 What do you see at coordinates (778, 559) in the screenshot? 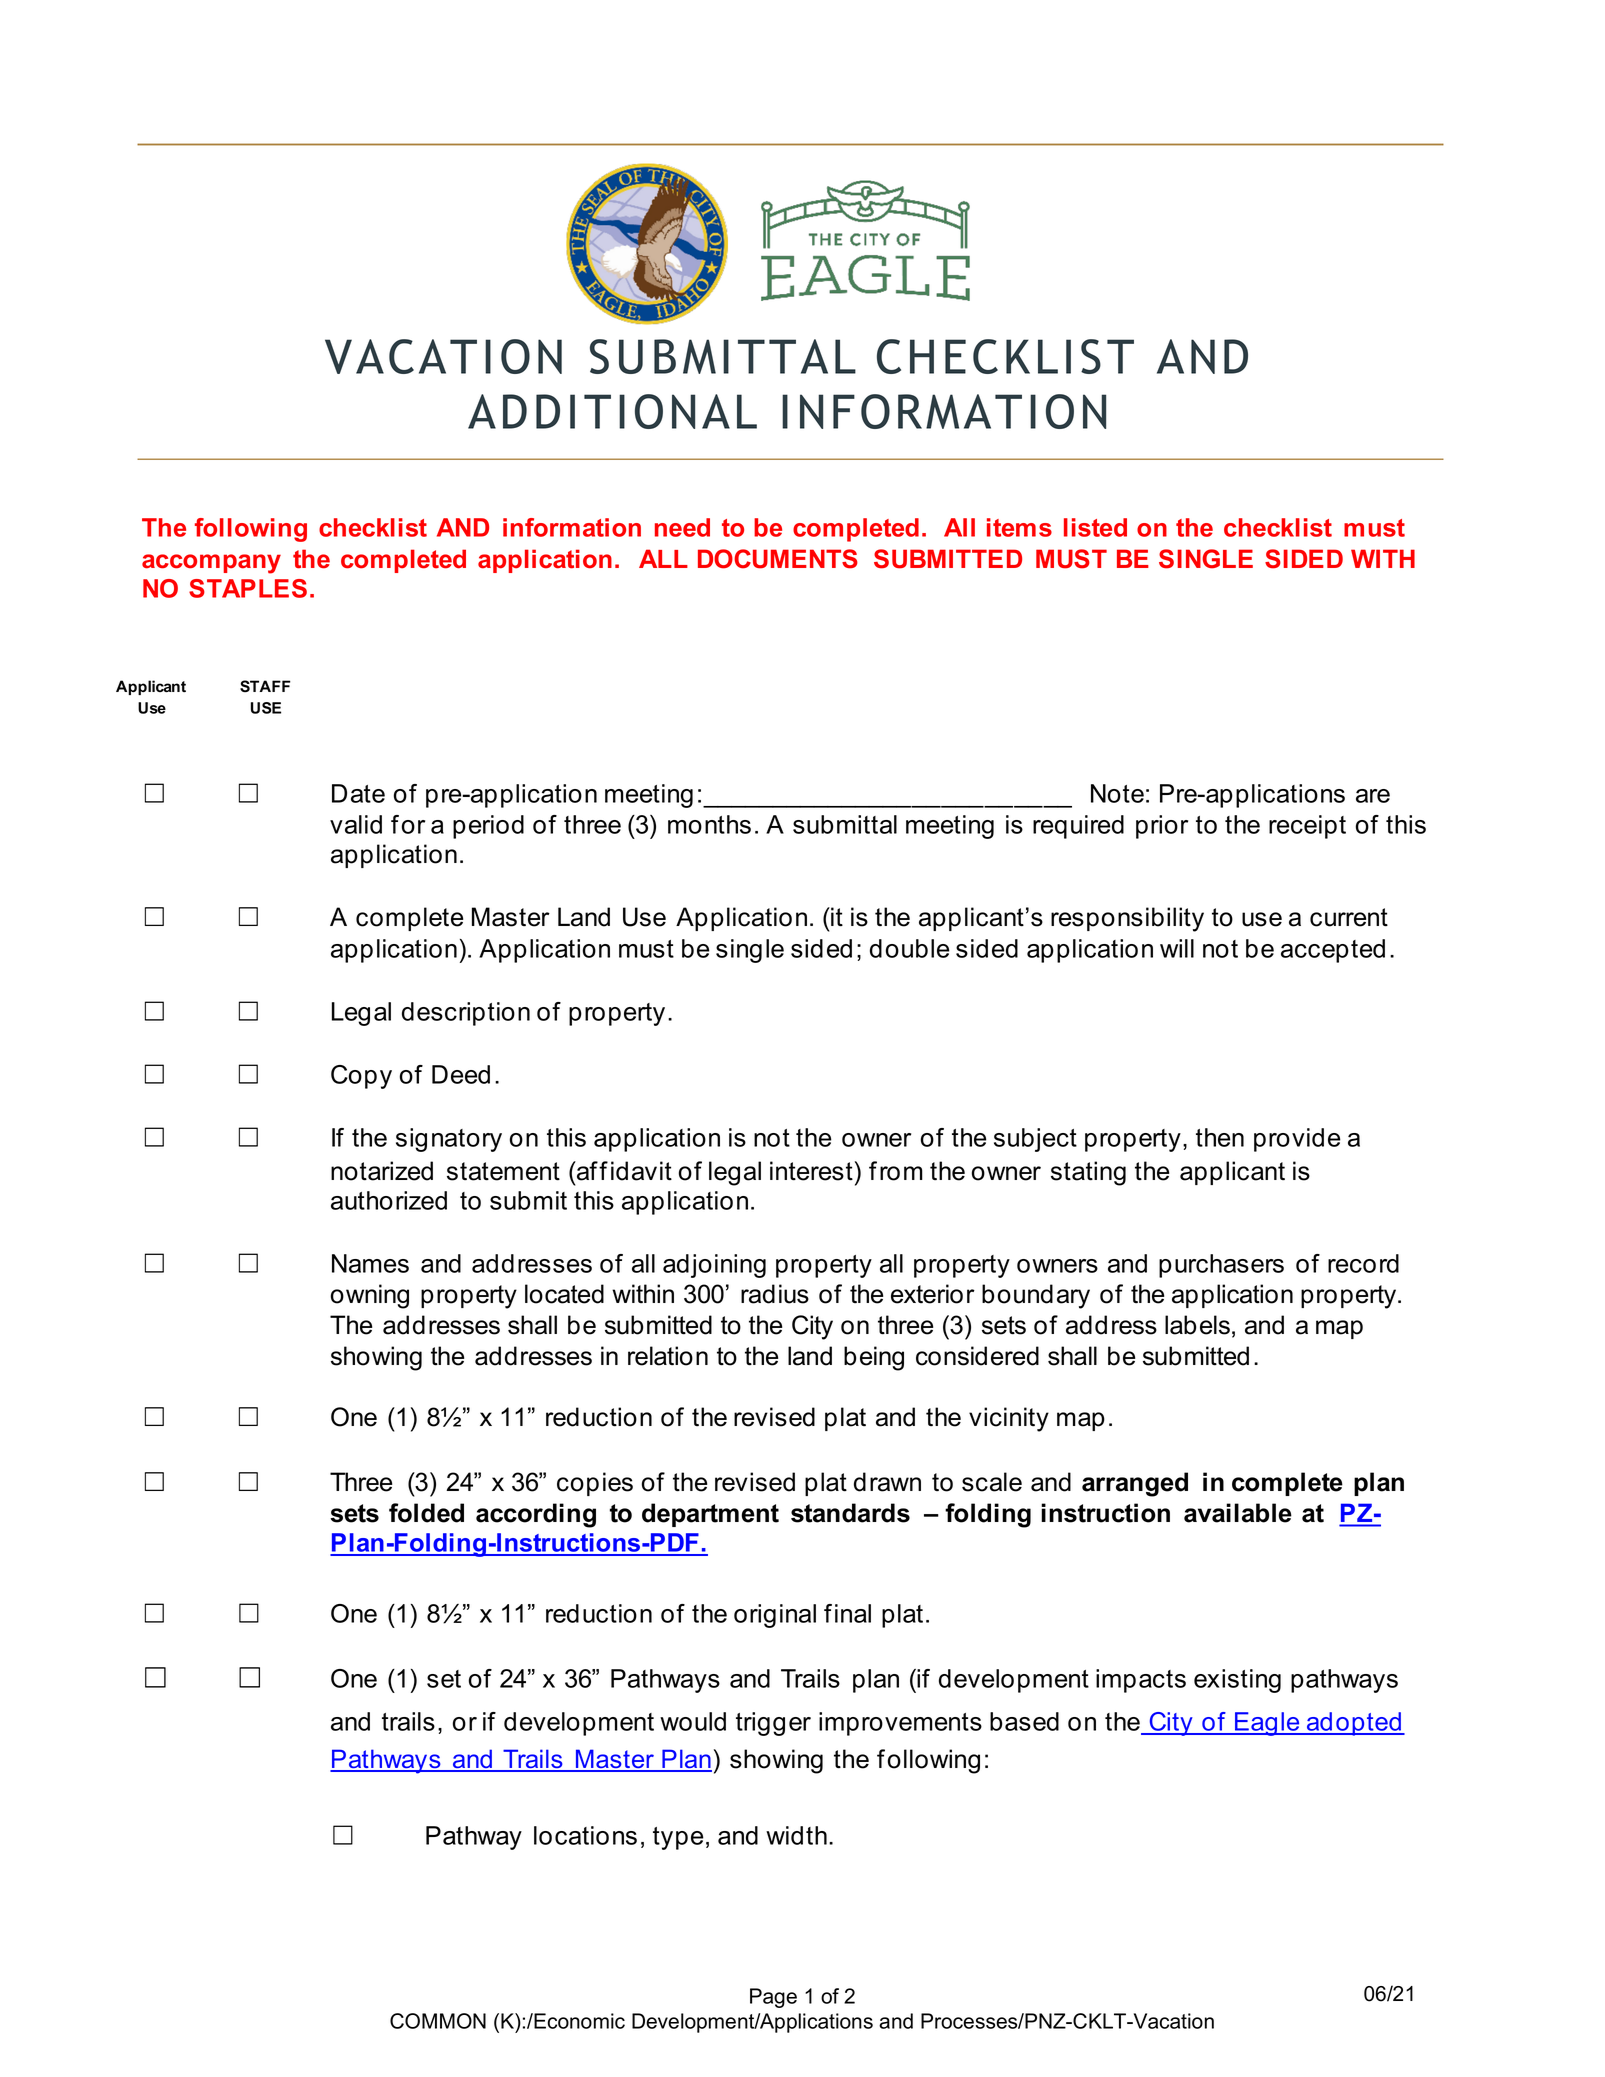
I see `DOCUMENTS` at bounding box center [778, 559].
